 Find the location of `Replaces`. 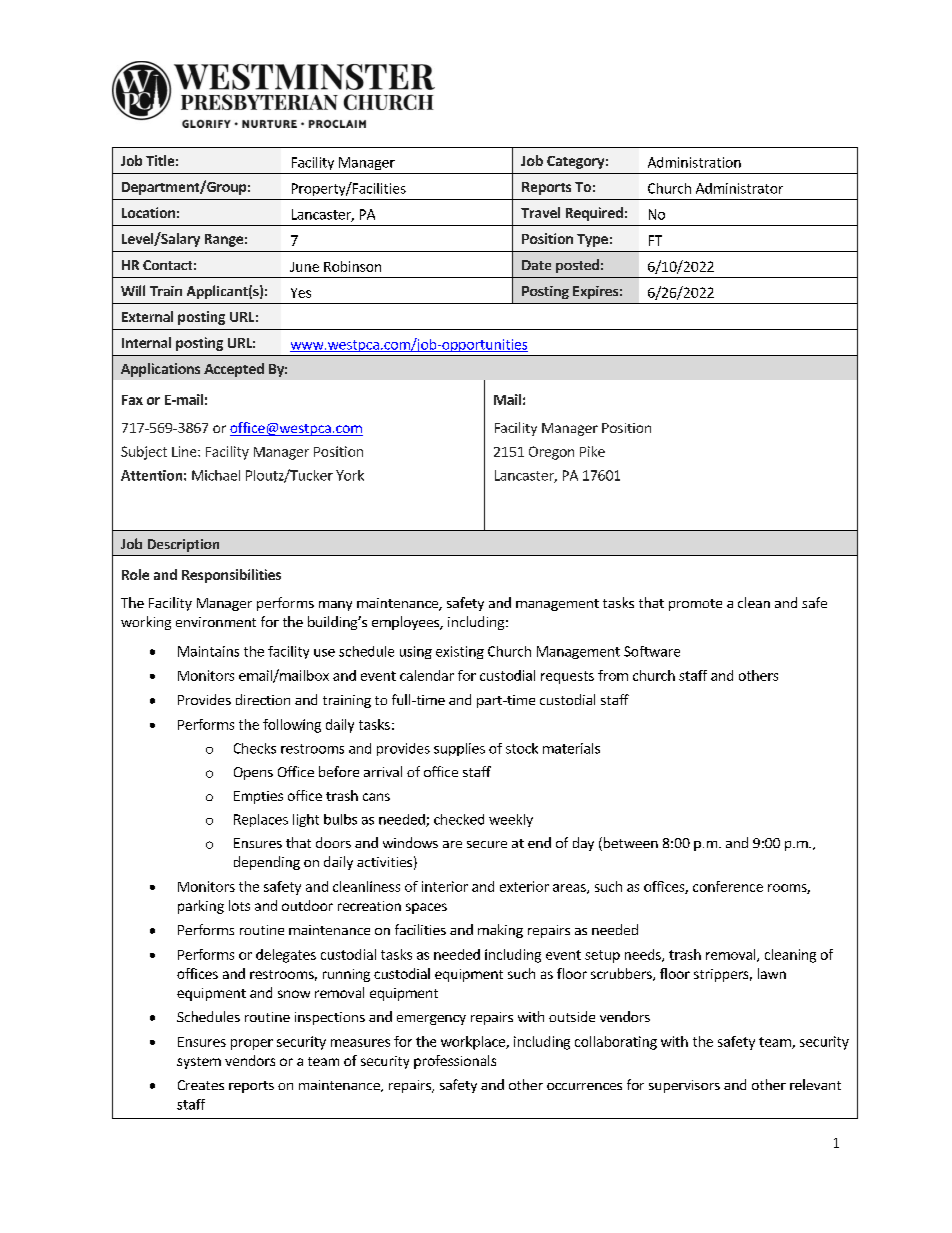

Replaces is located at coordinates (261, 820).
